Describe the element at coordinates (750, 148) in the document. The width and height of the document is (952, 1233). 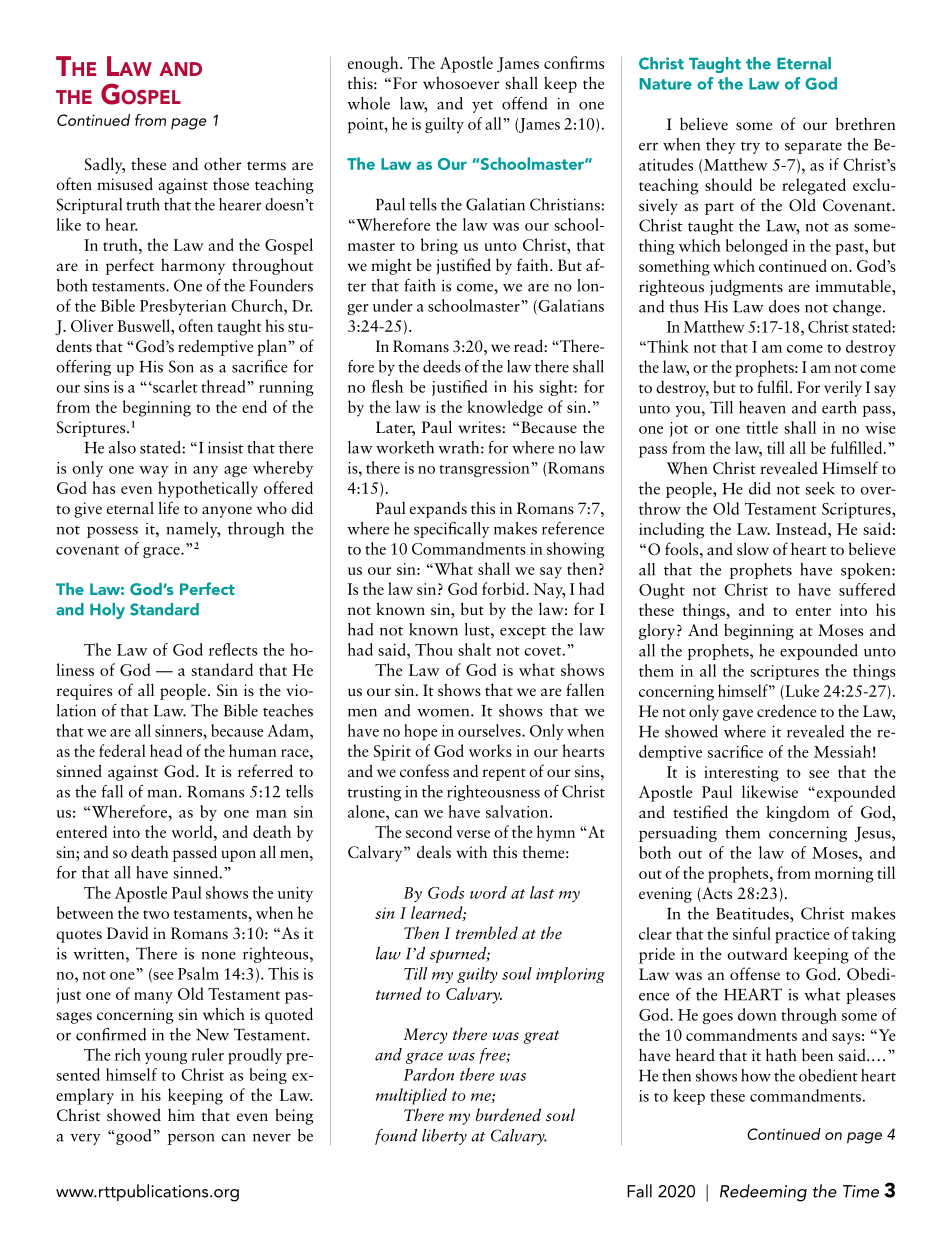
I see `try` at that location.
